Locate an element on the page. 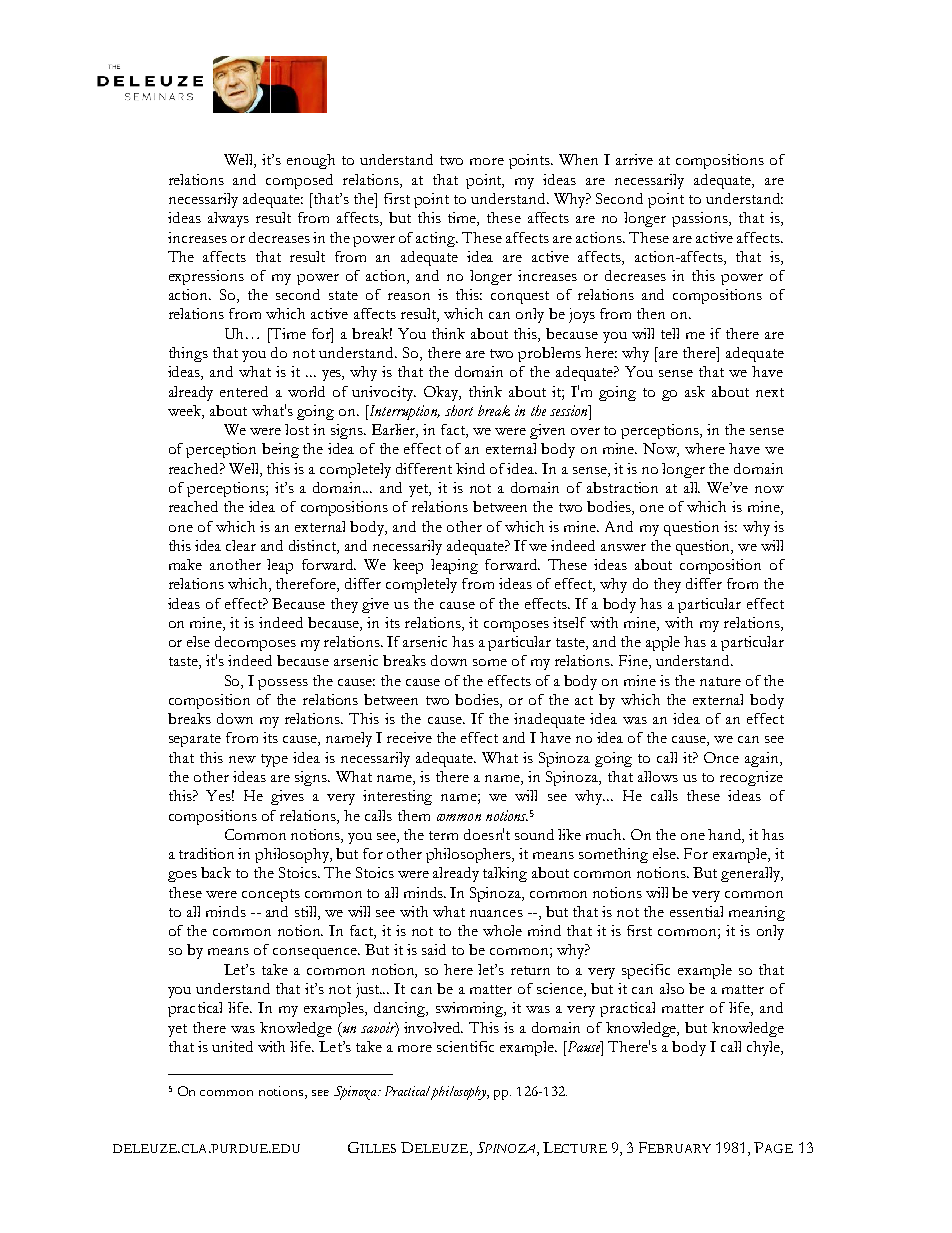 The width and height of the page is (952, 1233). passions is located at coordinates (701, 219).
